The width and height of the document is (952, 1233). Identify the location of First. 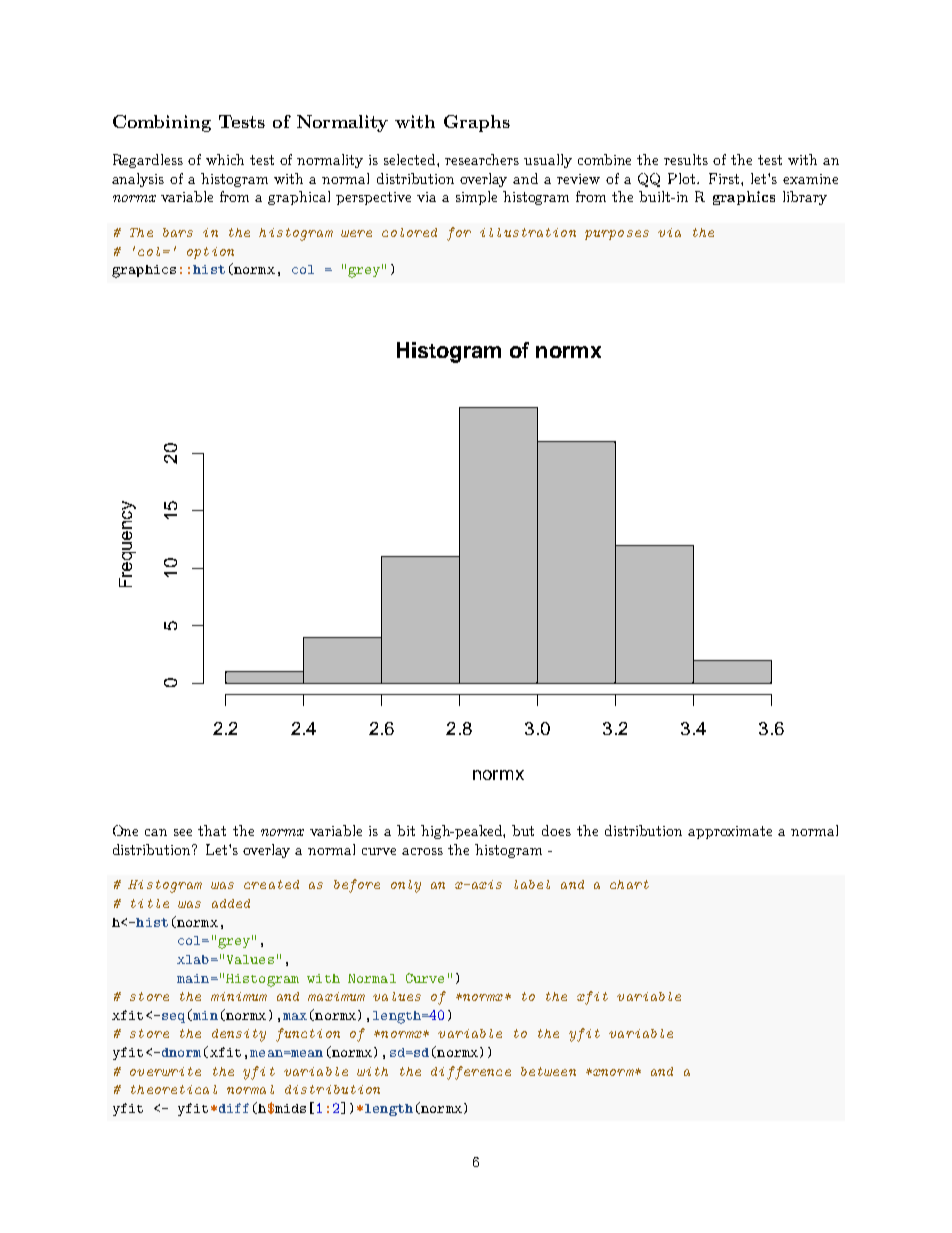
(725, 178).
